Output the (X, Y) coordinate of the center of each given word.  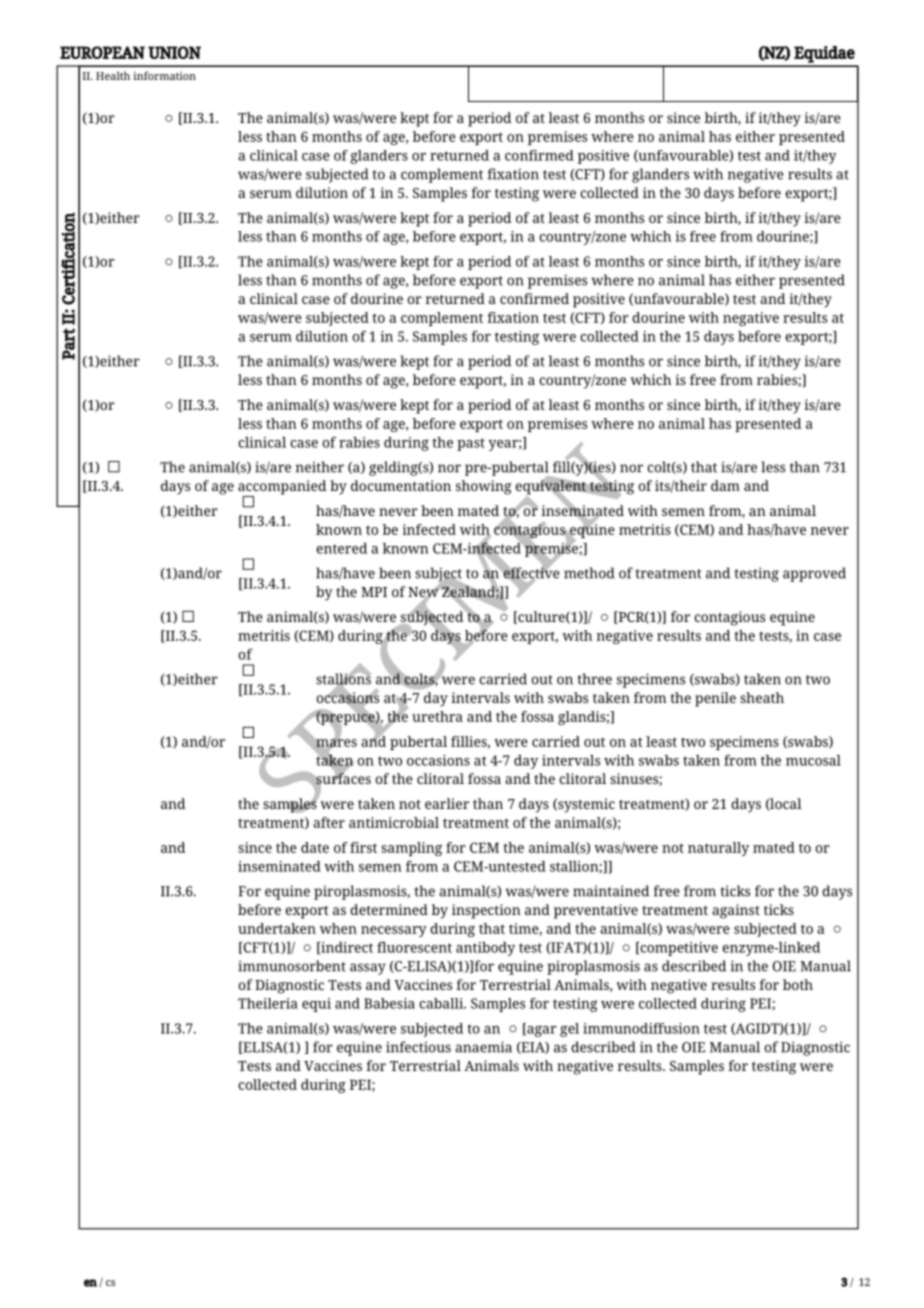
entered (341, 548)
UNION (174, 52)
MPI (374, 592)
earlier (447, 803)
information (164, 75)
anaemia (483, 1047)
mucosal (813, 760)
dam (725, 485)
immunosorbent (292, 966)
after (329, 822)
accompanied (282, 488)
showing (484, 487)
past (471, 444)
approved (814, 574)
